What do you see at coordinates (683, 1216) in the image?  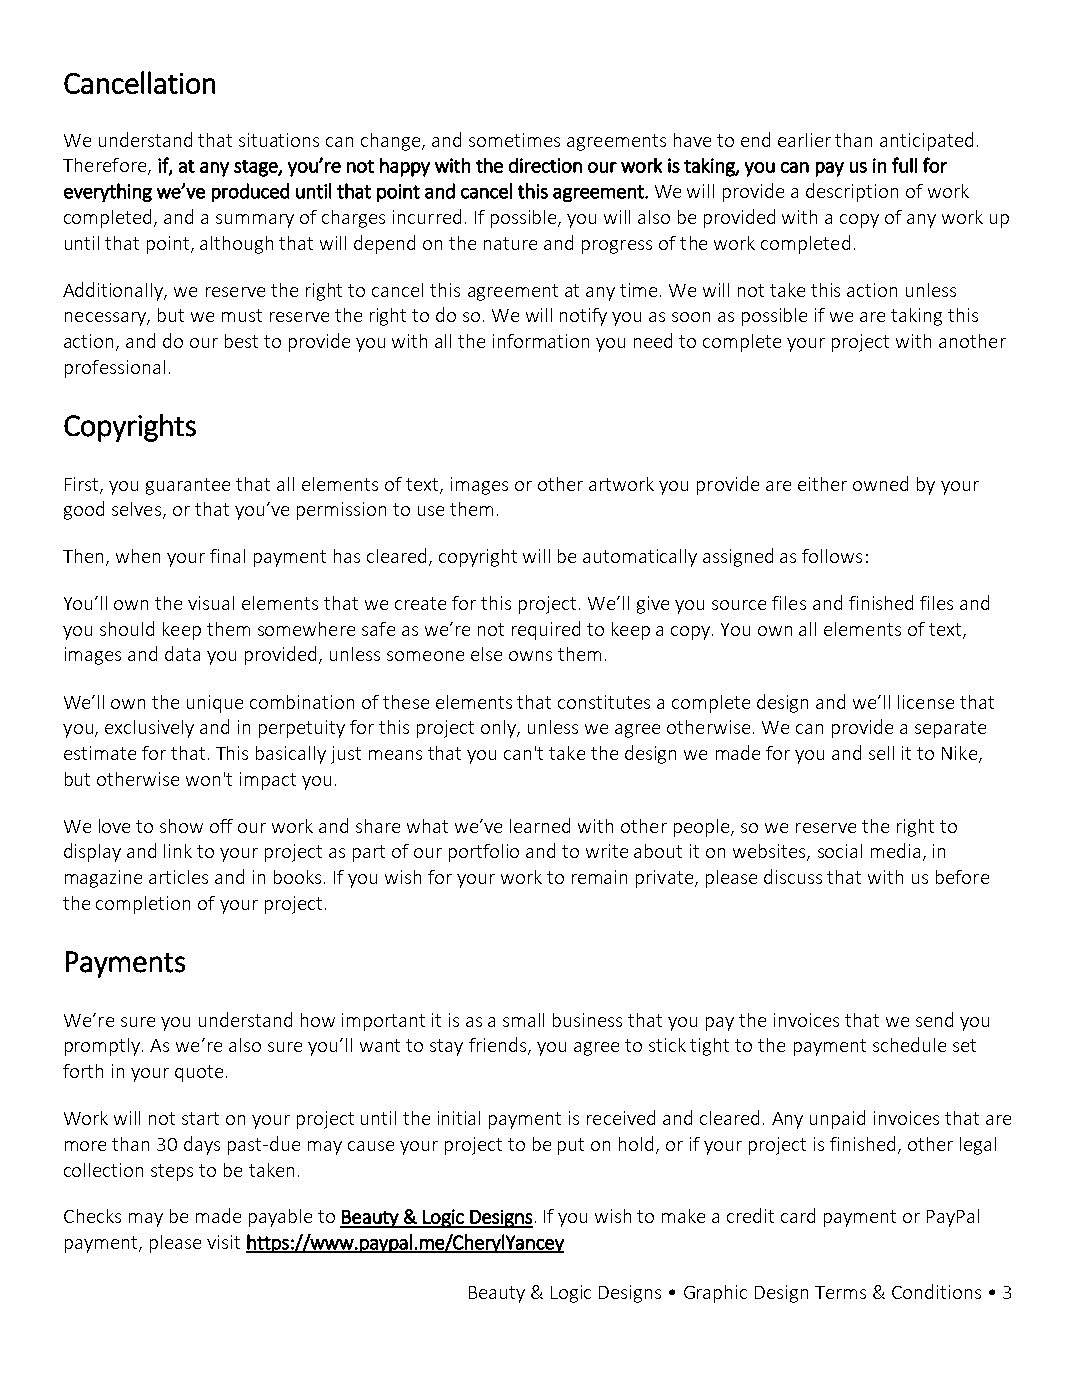 I see `make` at bounding box center [683, 1216].
